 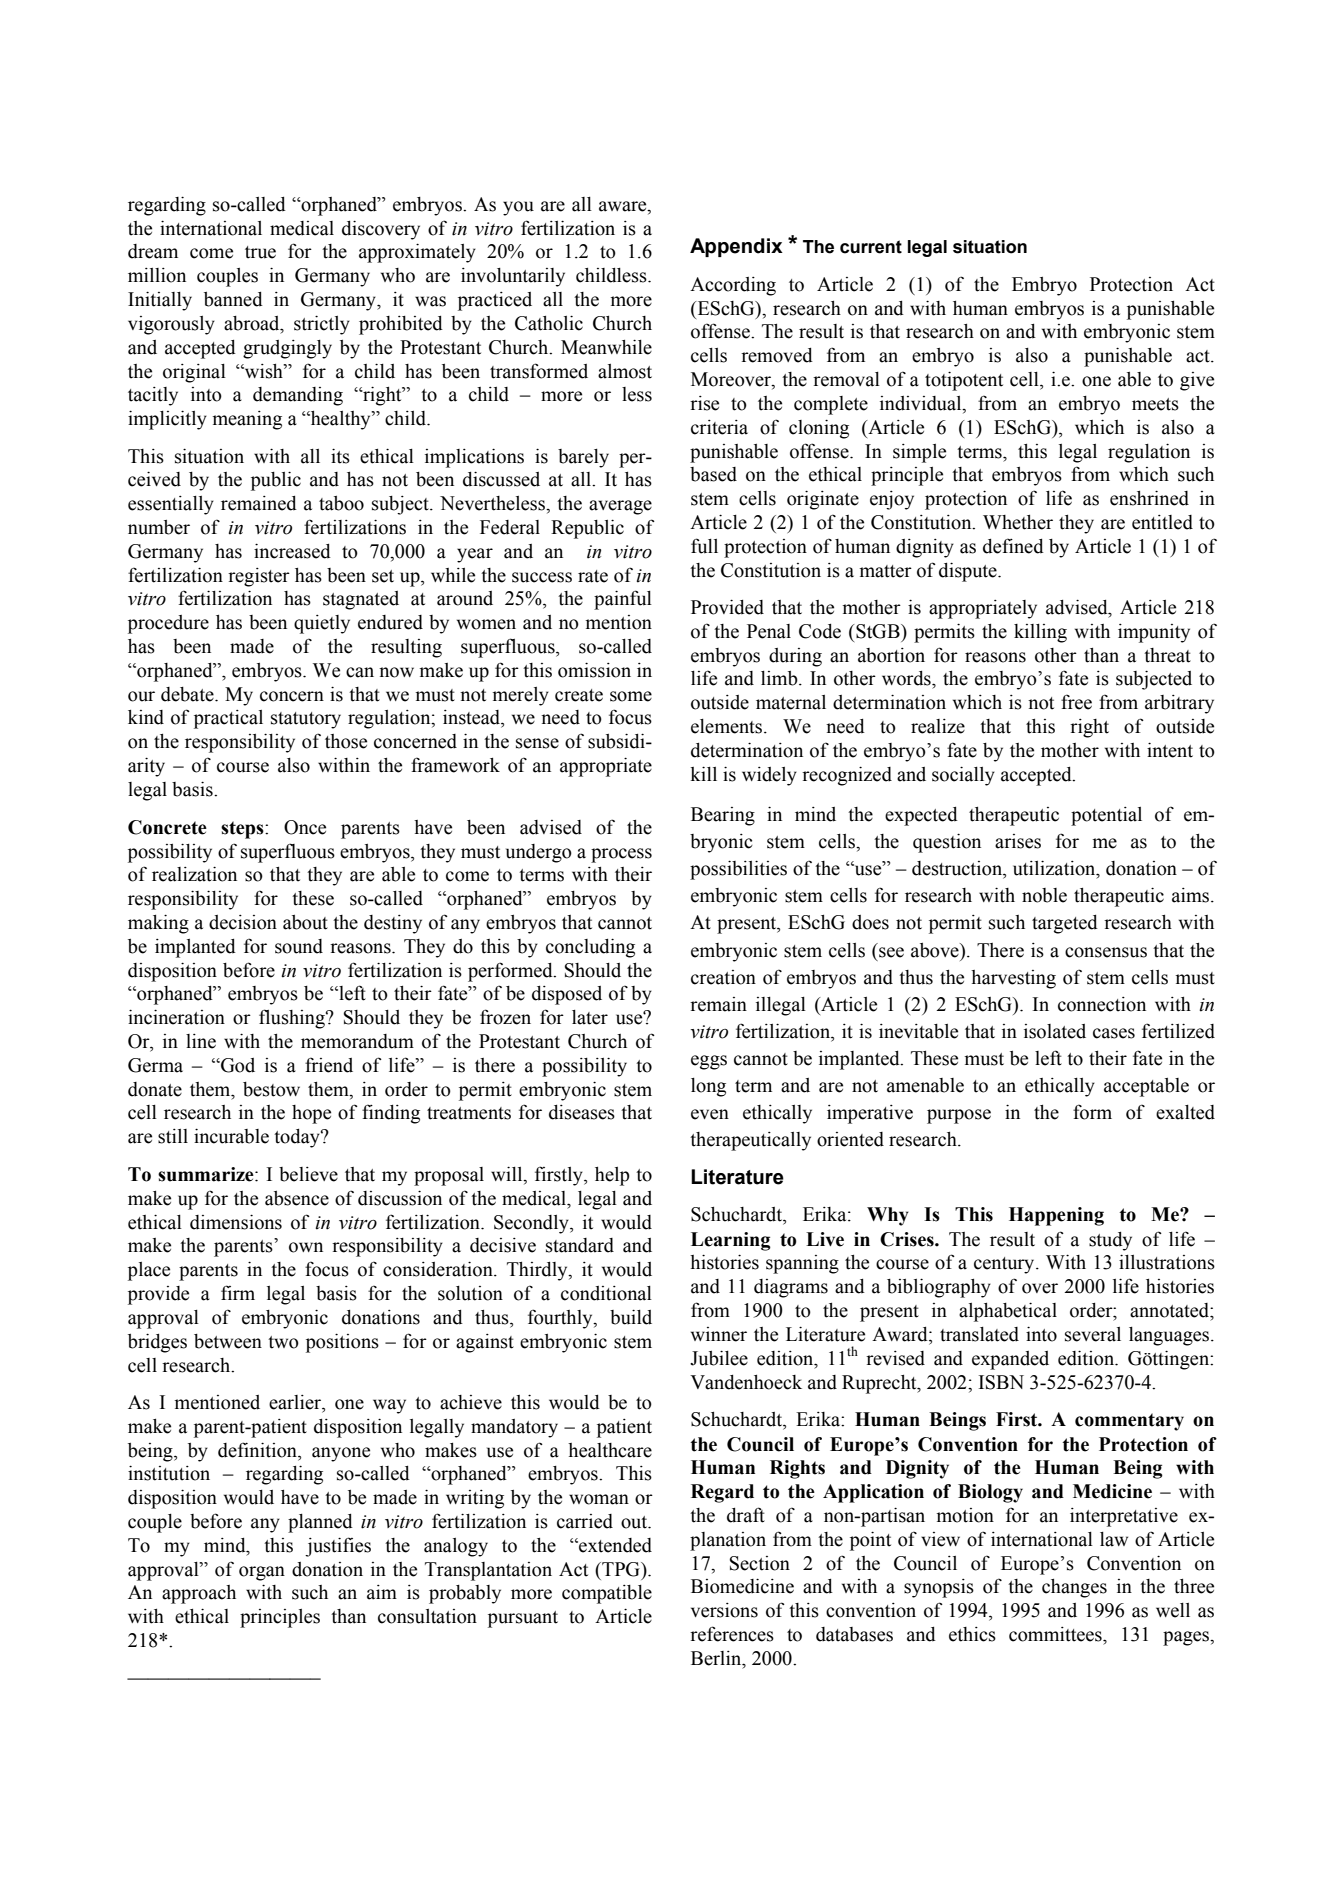 I want to click on organ, so click(x=262, y=1573).
